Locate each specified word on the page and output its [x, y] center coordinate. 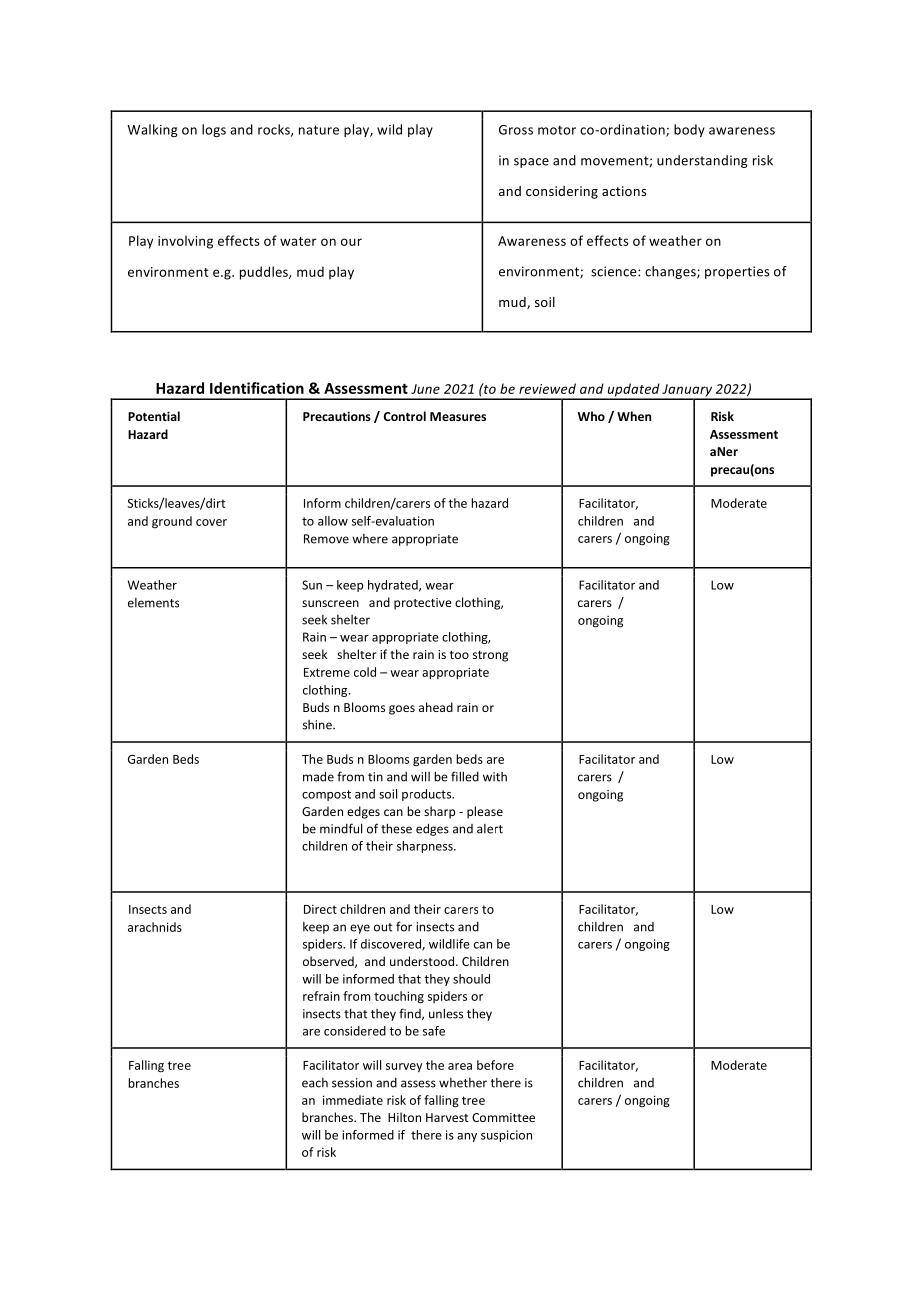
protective [423, 604]
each [315, 1083]
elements [153, 603]
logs [214, 130]
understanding [702, 161]
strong [490, 656]
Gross [516, 130]
